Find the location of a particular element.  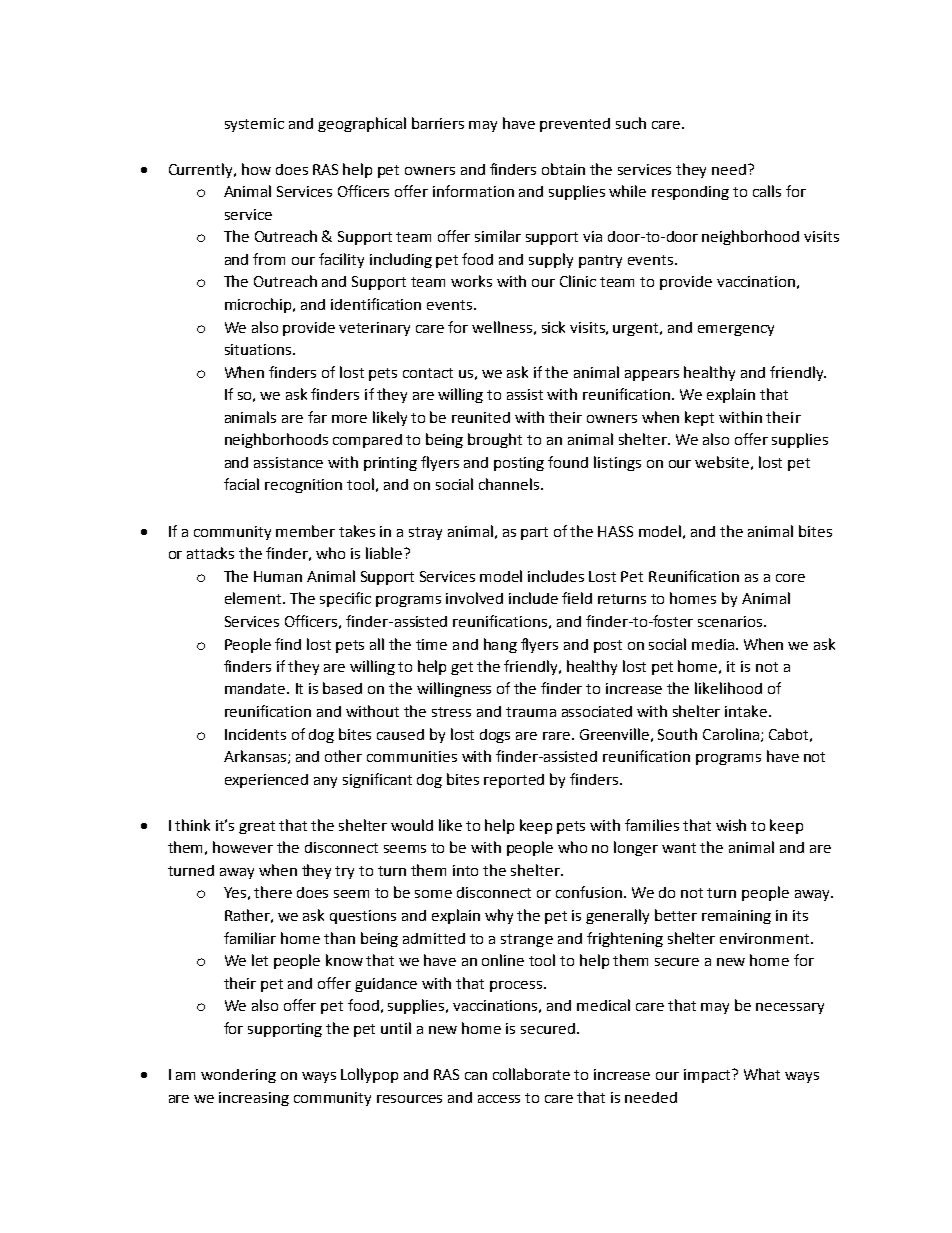

systemic is located at coordinates (254, 125).
